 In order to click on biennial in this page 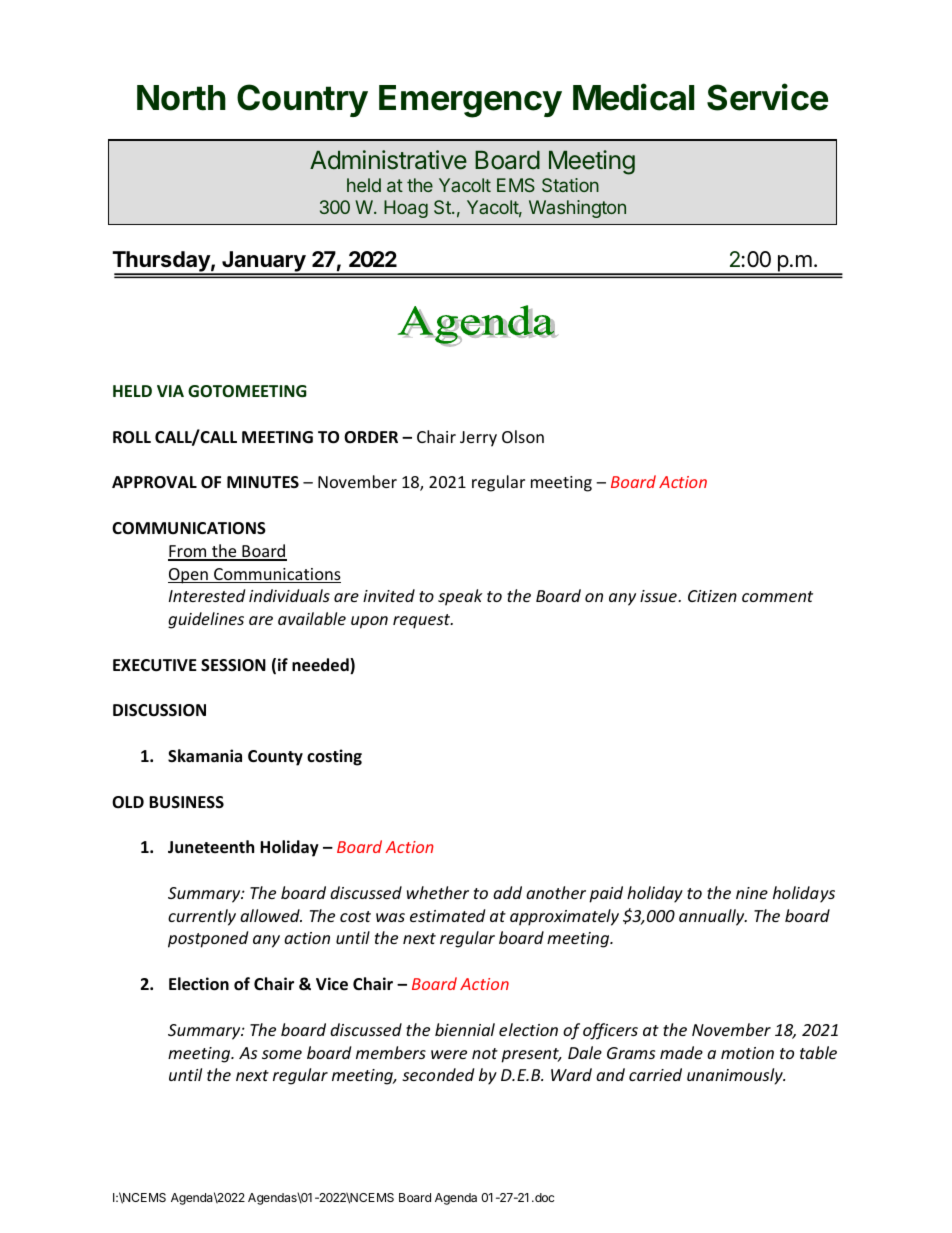, I will do `click(465, 1029)`.
